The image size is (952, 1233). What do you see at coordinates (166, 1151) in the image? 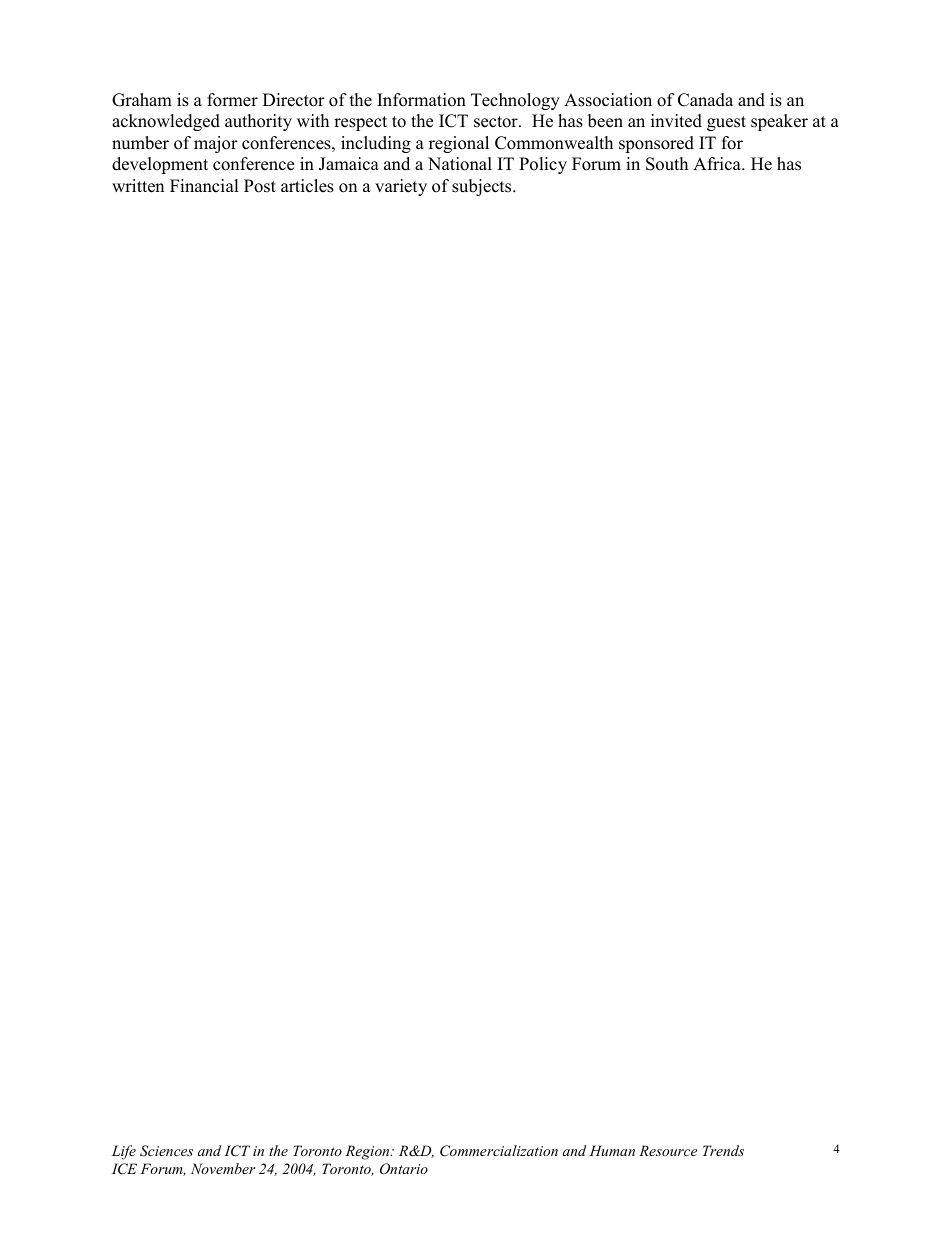
I see `Sciences` at bounding box center [166, 1151].
